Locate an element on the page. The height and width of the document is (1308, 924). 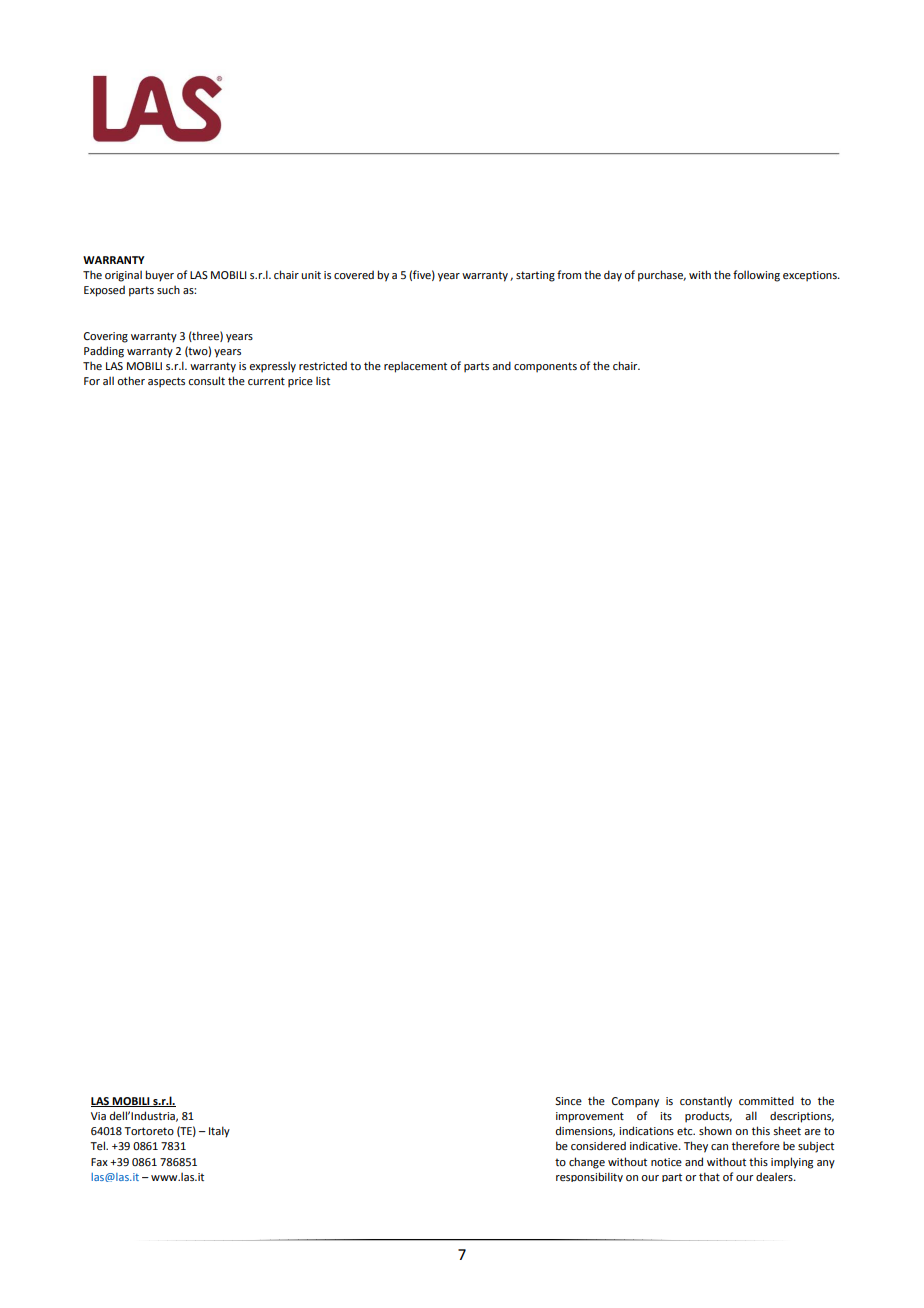
can is located at coordinates (719, 1147).
